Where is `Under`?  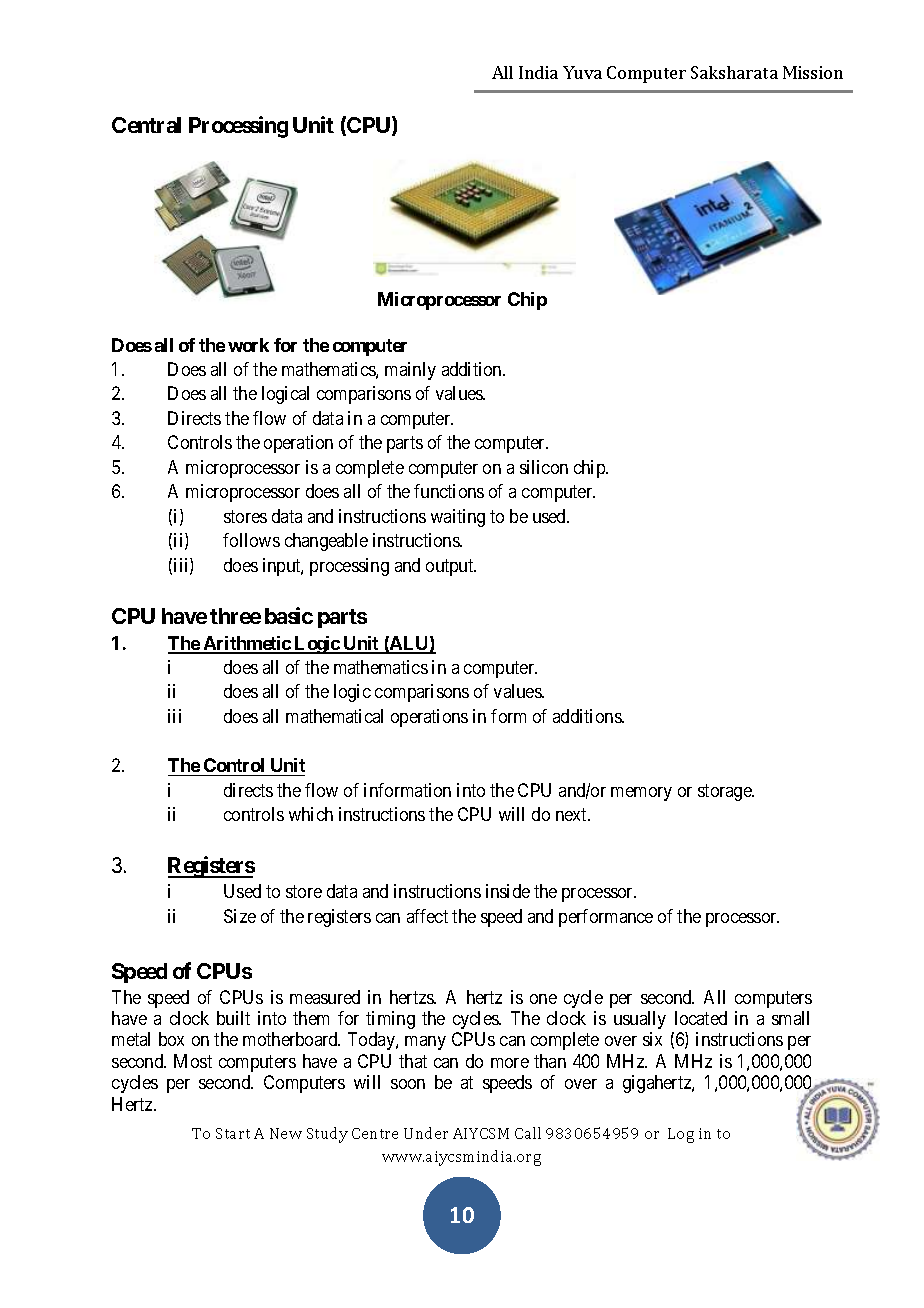
Under is located at coordinates (426, 1133).
